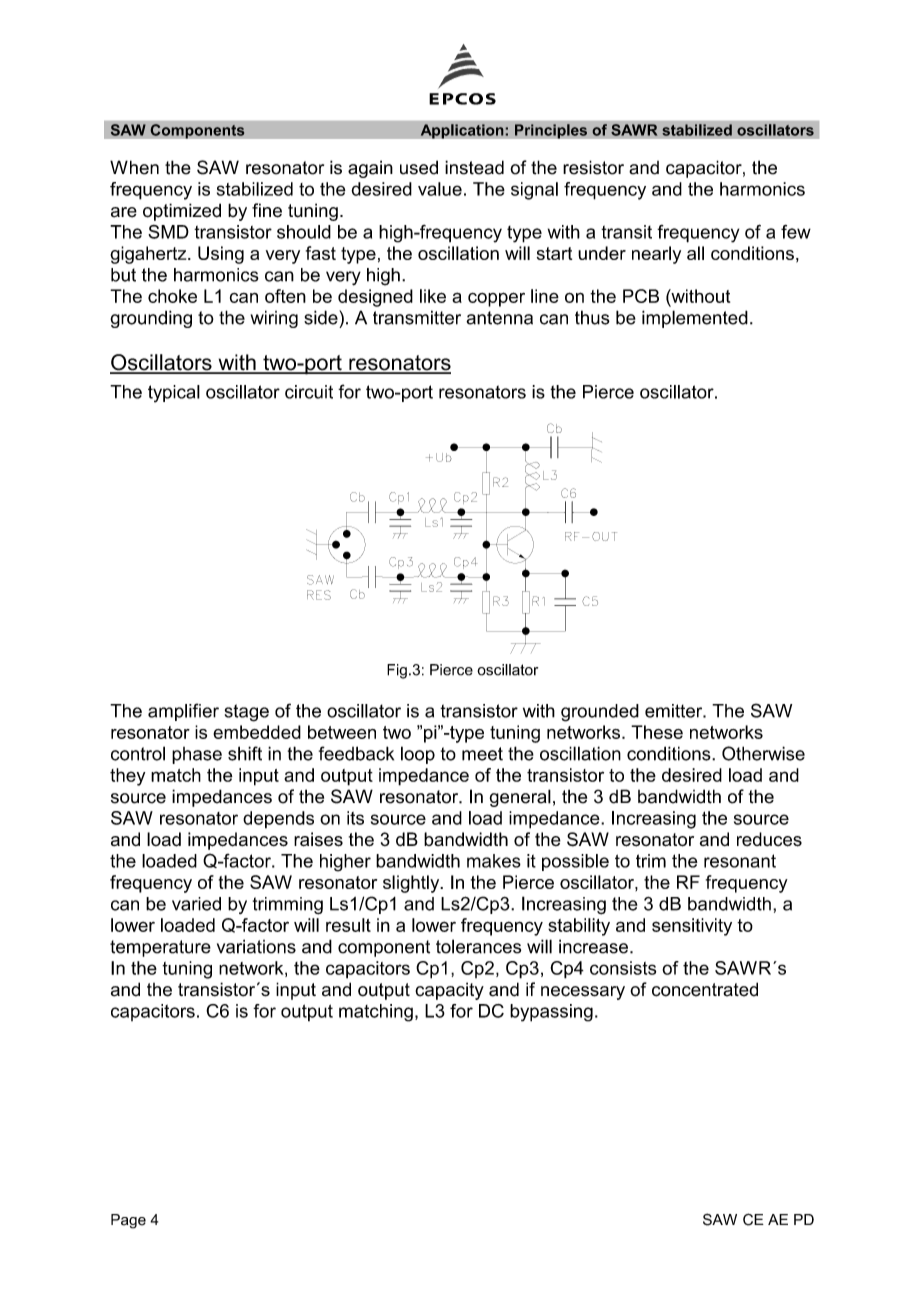 The height and width of the screenshot is (1308, 924). I want to click on Page, so click(128, 1221).
